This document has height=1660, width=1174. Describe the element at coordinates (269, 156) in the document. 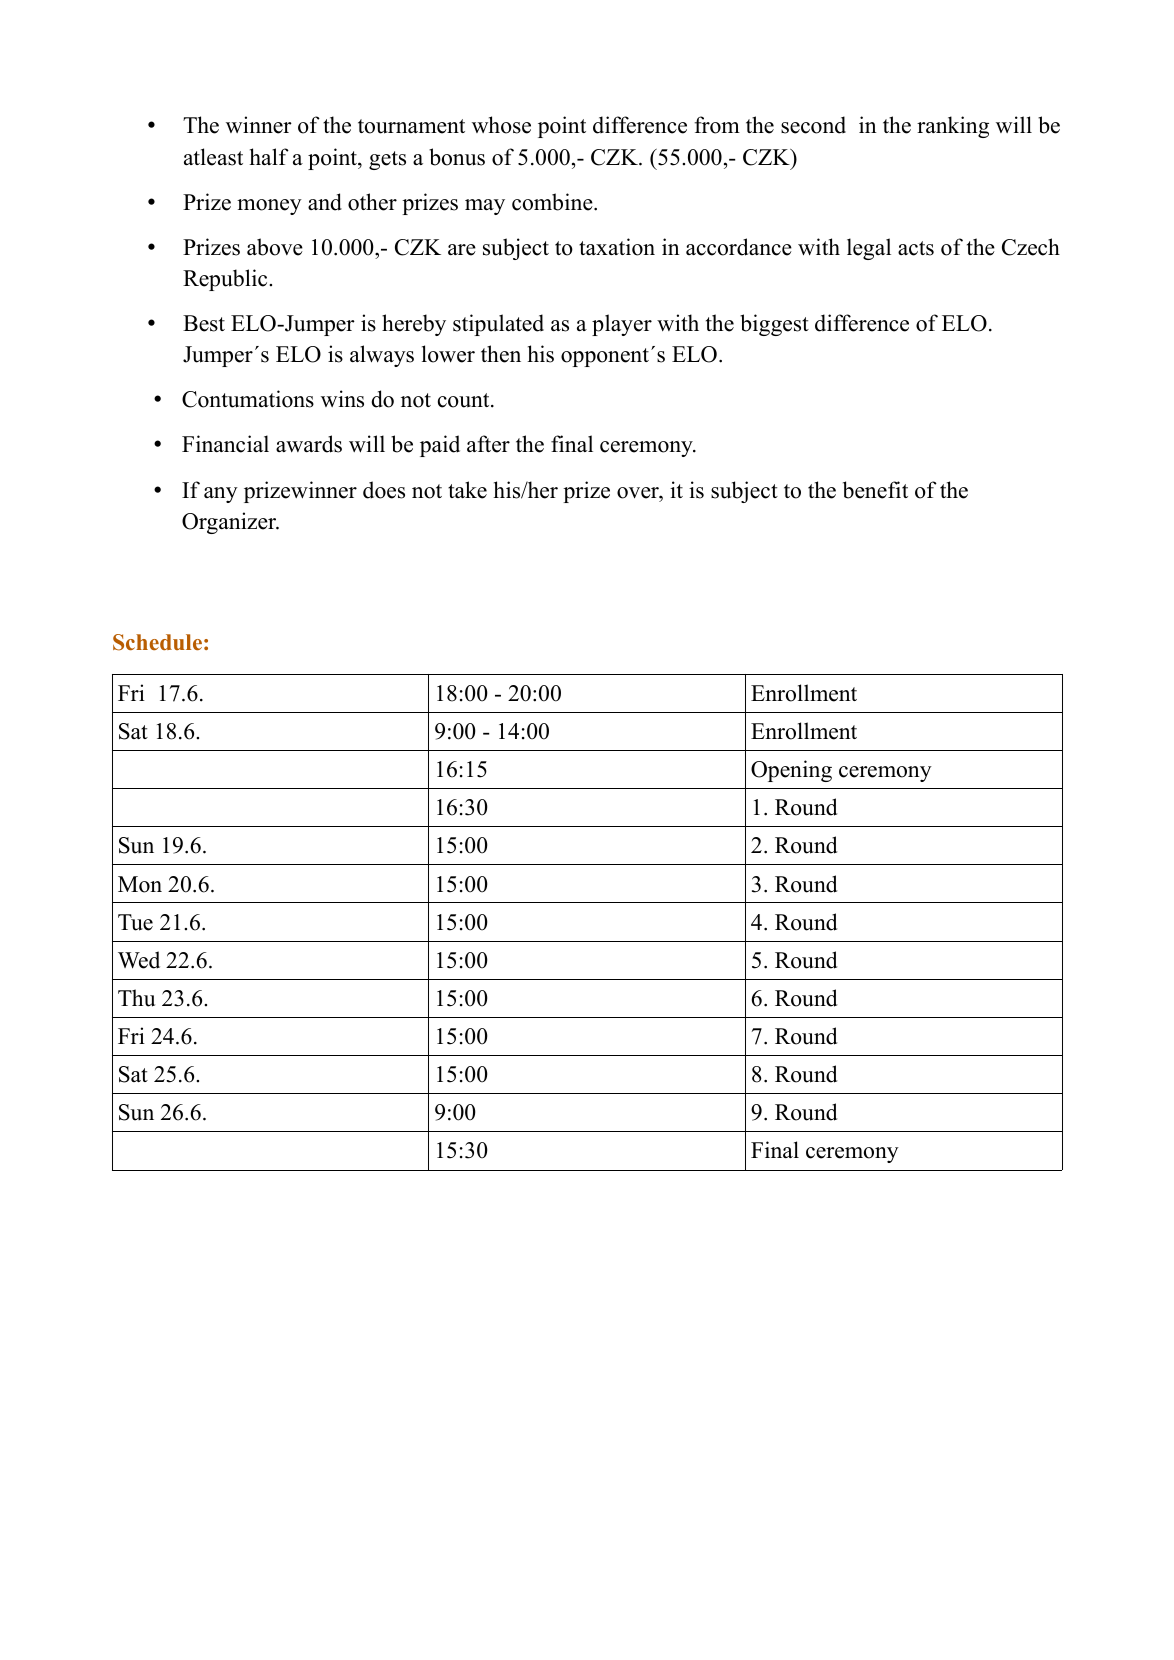

I see `half` at that location.
